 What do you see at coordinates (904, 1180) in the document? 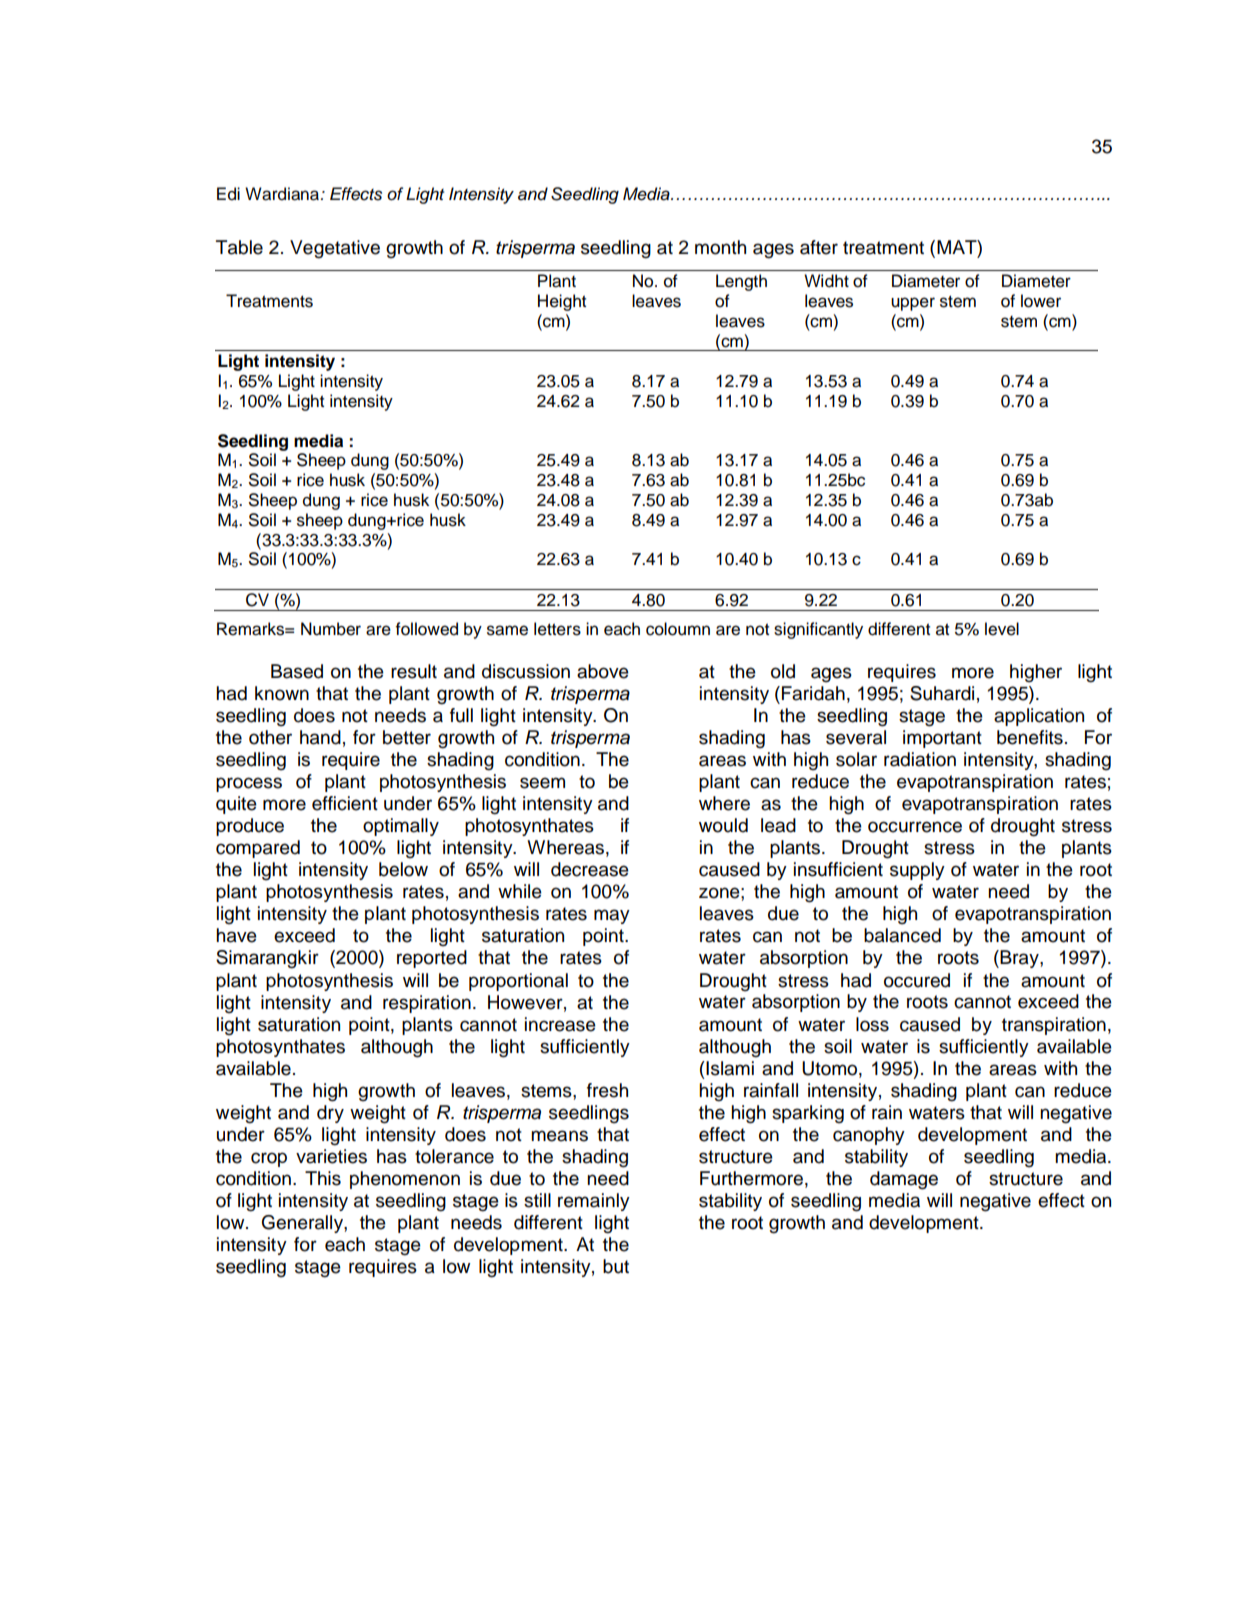
I see `damage` at bounding box center [904, 1180].
